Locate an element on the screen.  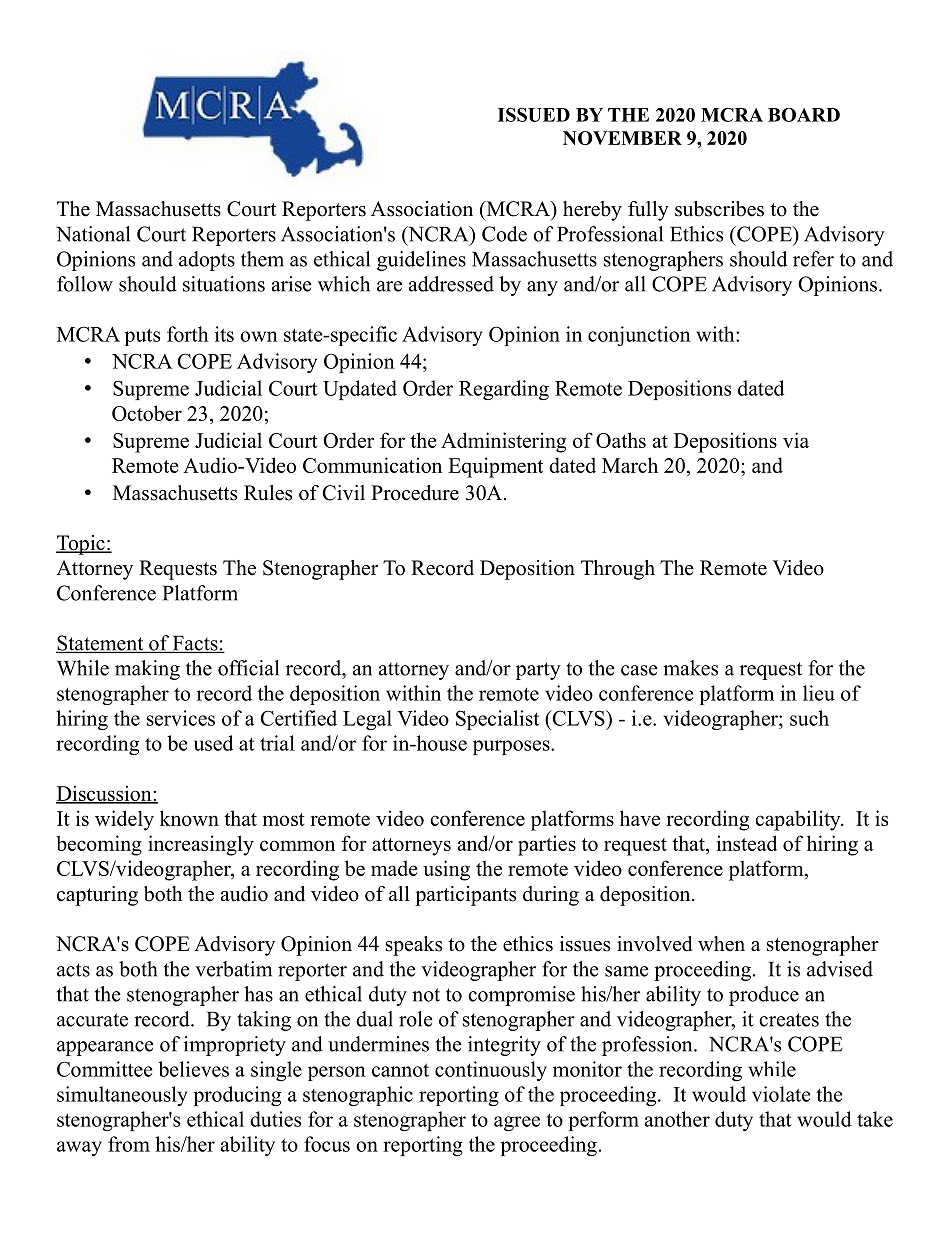
when is located at coordinates (721, 944).
